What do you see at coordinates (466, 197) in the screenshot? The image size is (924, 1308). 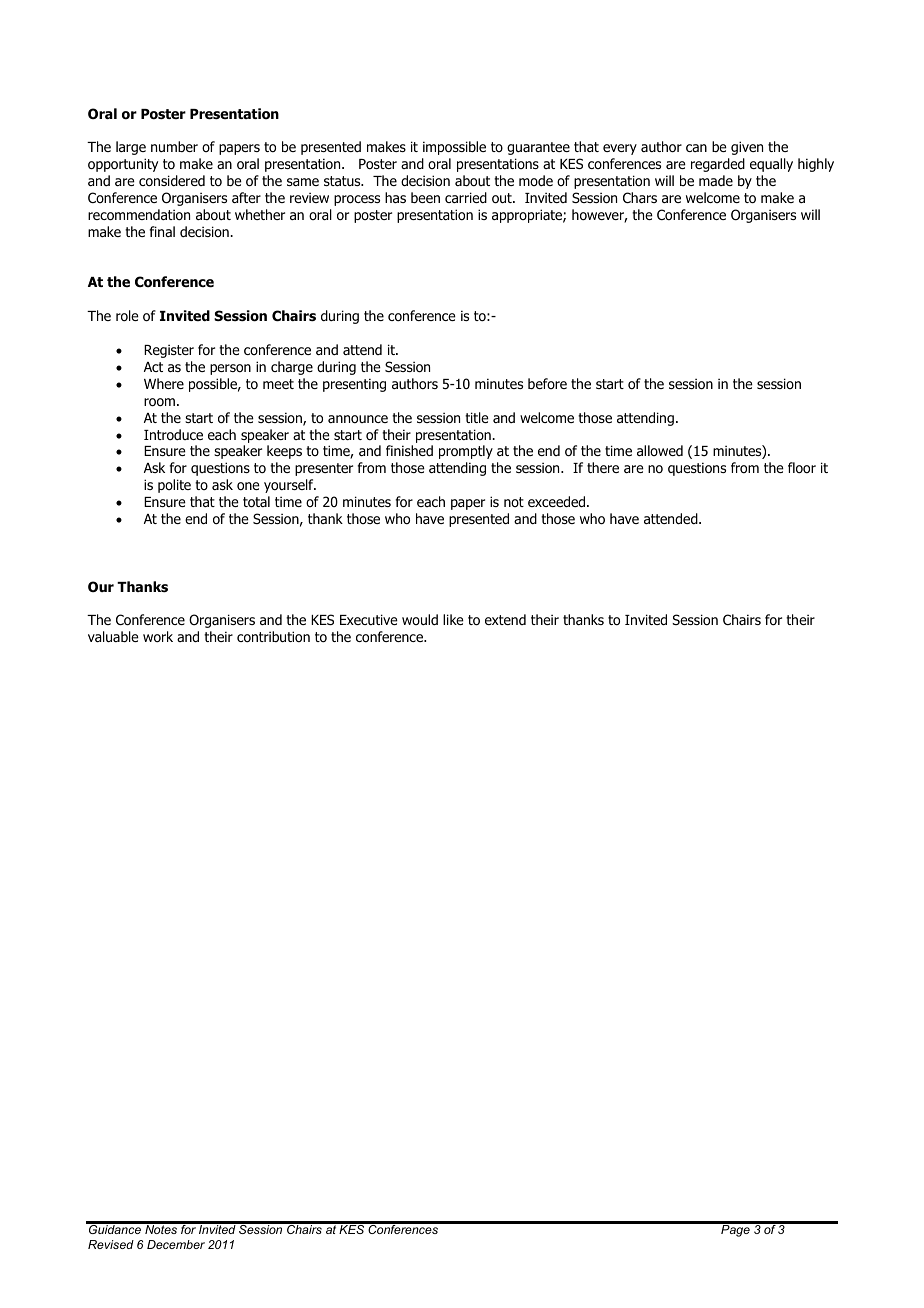 I see `carried` at bounding box center [466, 197].
